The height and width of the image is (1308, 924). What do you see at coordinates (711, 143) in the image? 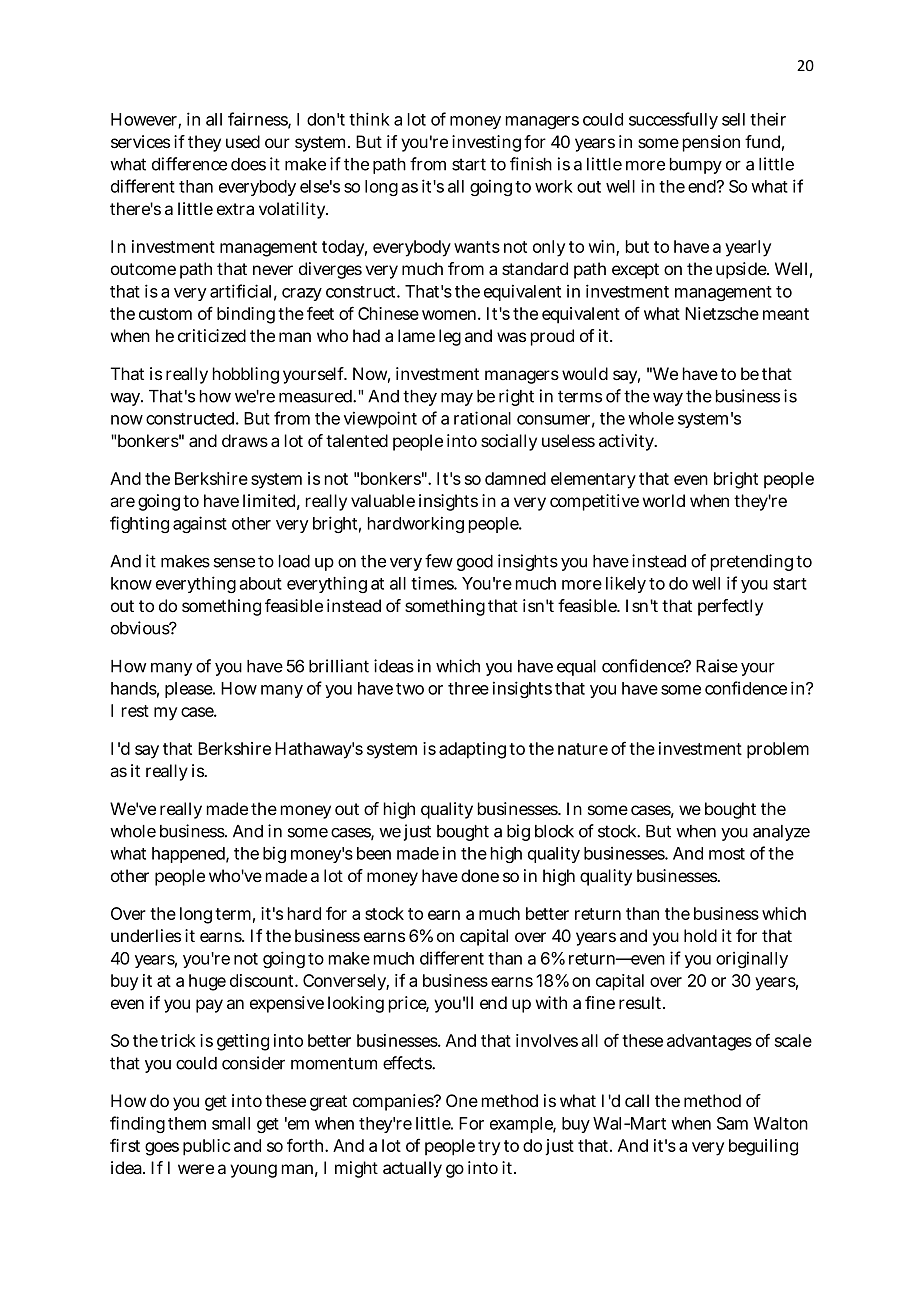
I see `pension` at bounding box center [711, 143].
